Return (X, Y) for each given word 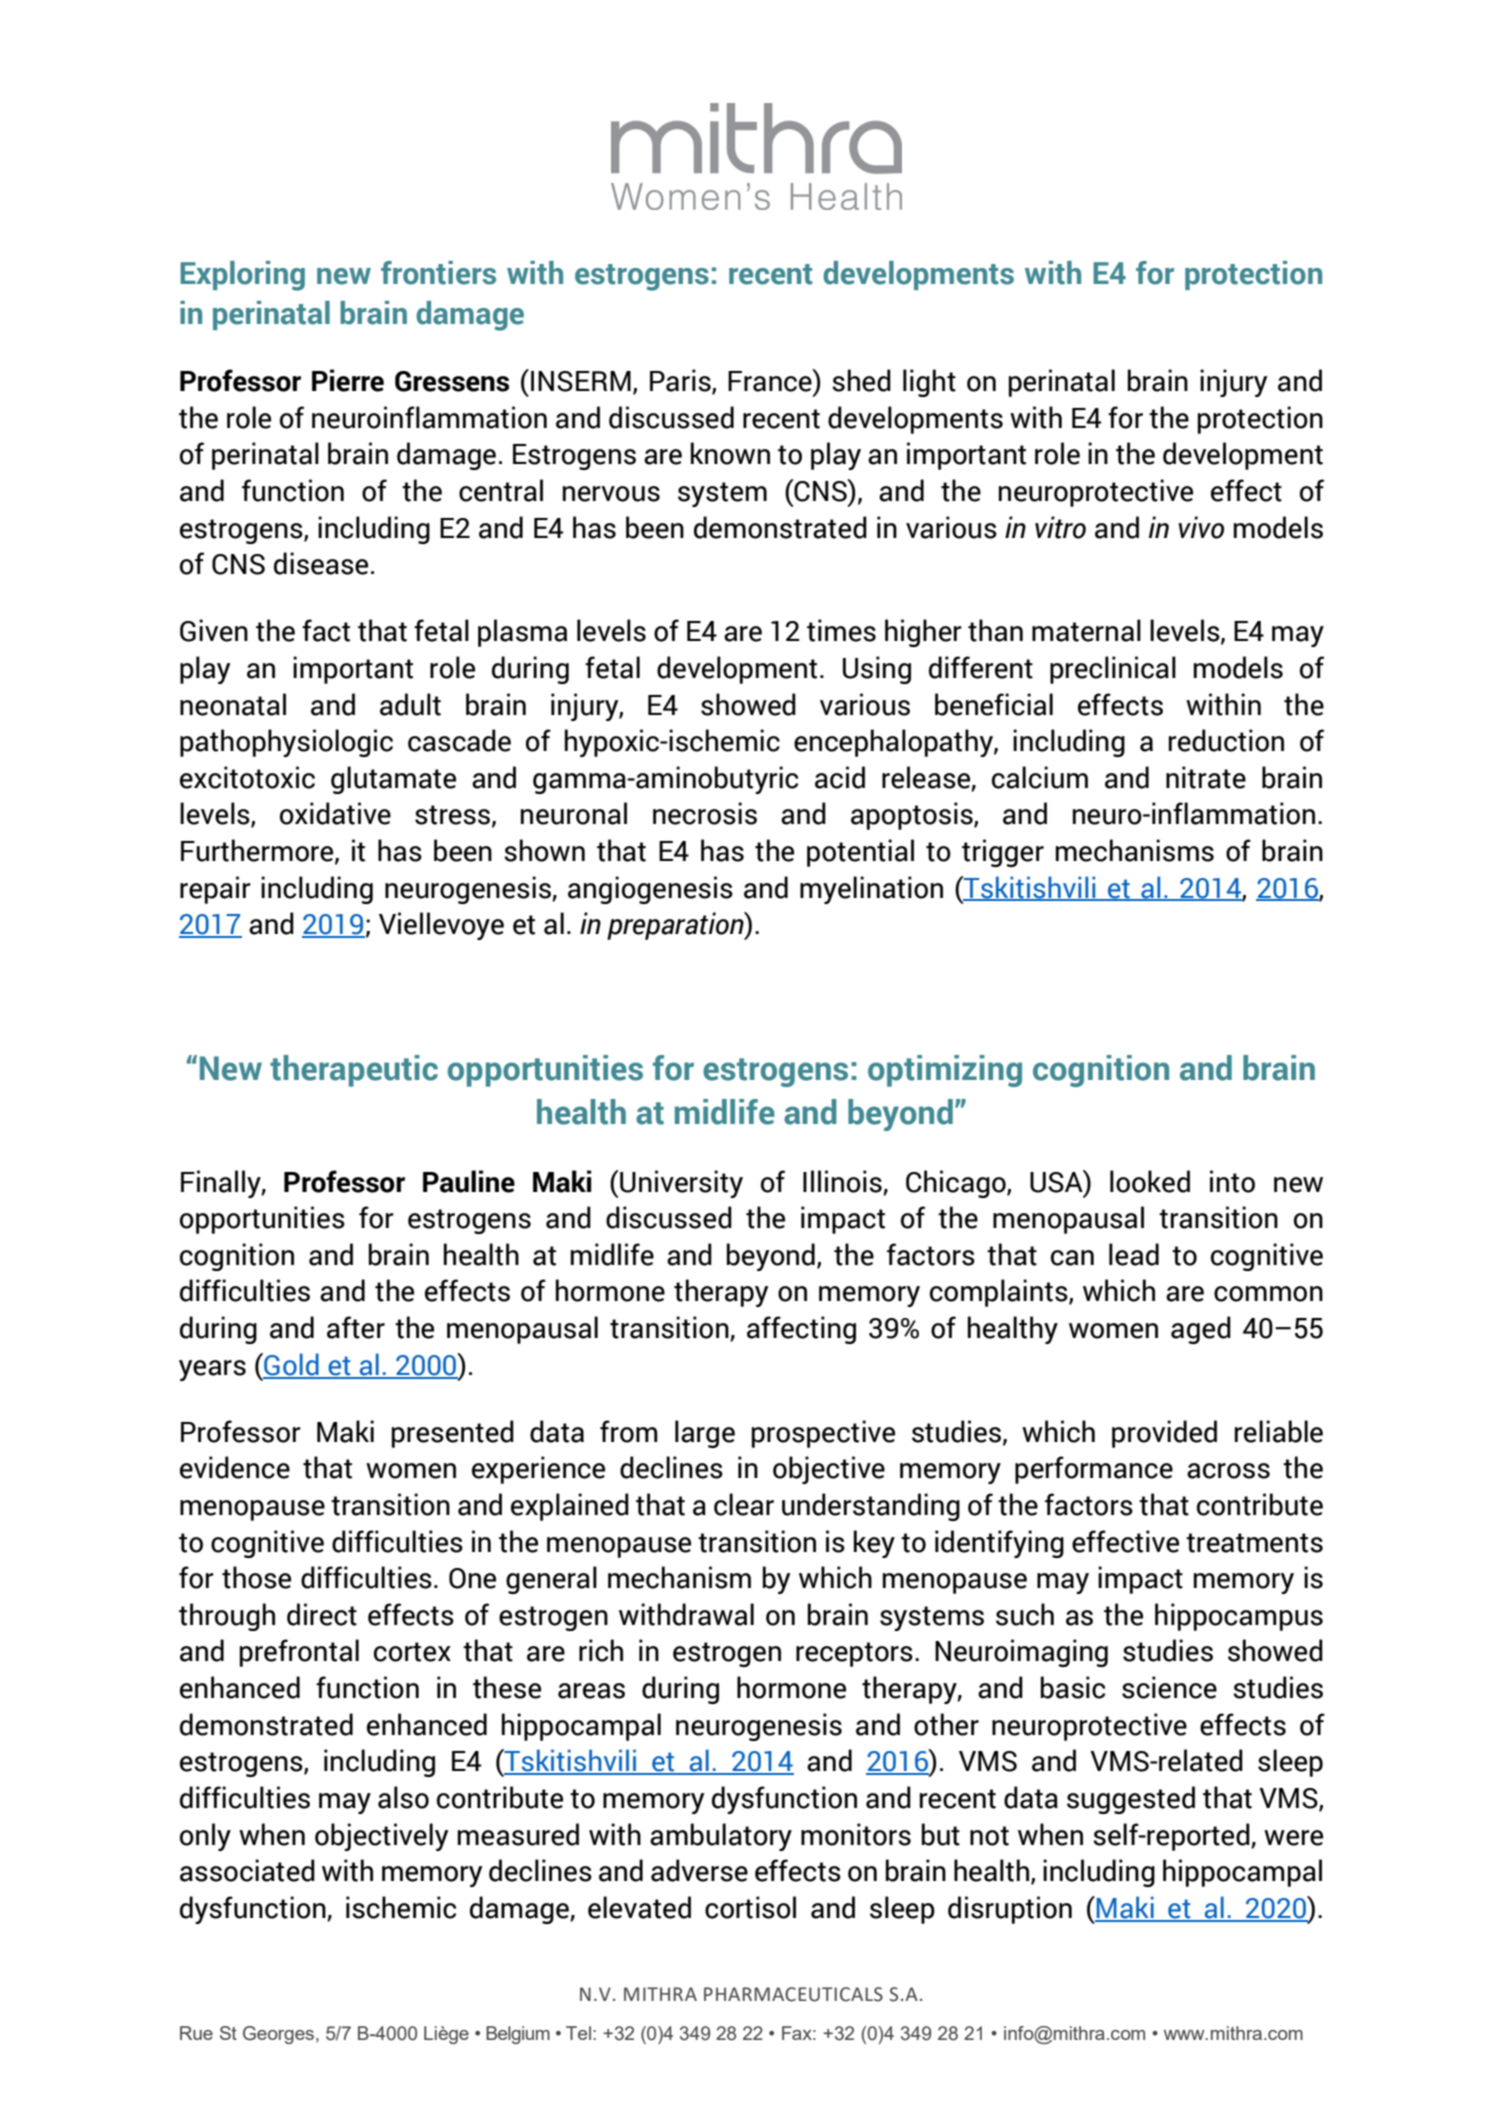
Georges (278, 2035)
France (771, 380)
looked (1150, 1181)
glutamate (393, 780)
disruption (1010, 1910)
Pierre (348, 380)
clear (744, 1504)
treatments (1254, 1543)
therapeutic (354, 1071)
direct (322, 1614)
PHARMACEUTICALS (793, 1994)
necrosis (705, 813)
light (929, 383)
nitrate (1206, 777)
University (681, 1184)
